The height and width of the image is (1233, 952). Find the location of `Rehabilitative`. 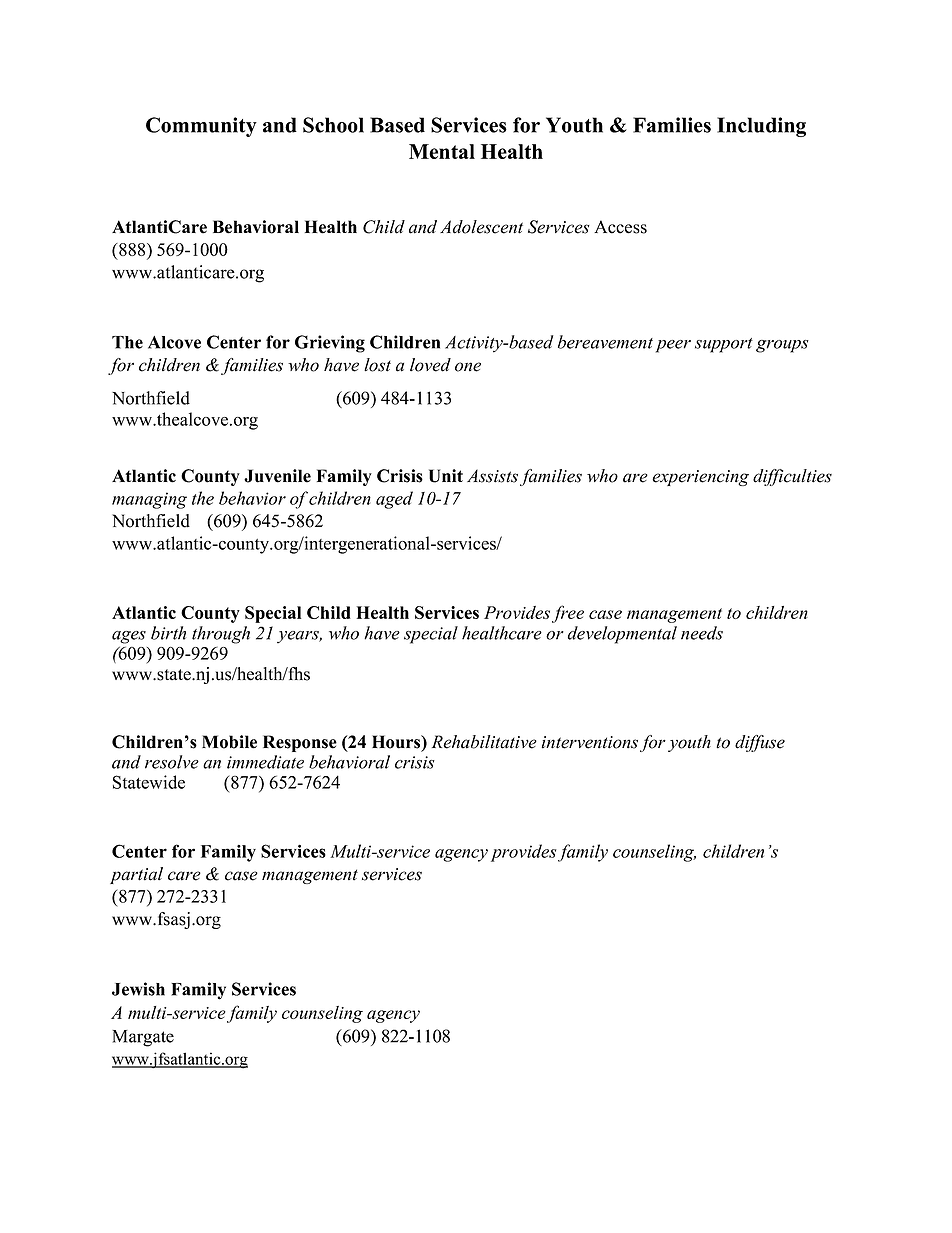

Rehabilitative is located at coordinates (484, 742).
